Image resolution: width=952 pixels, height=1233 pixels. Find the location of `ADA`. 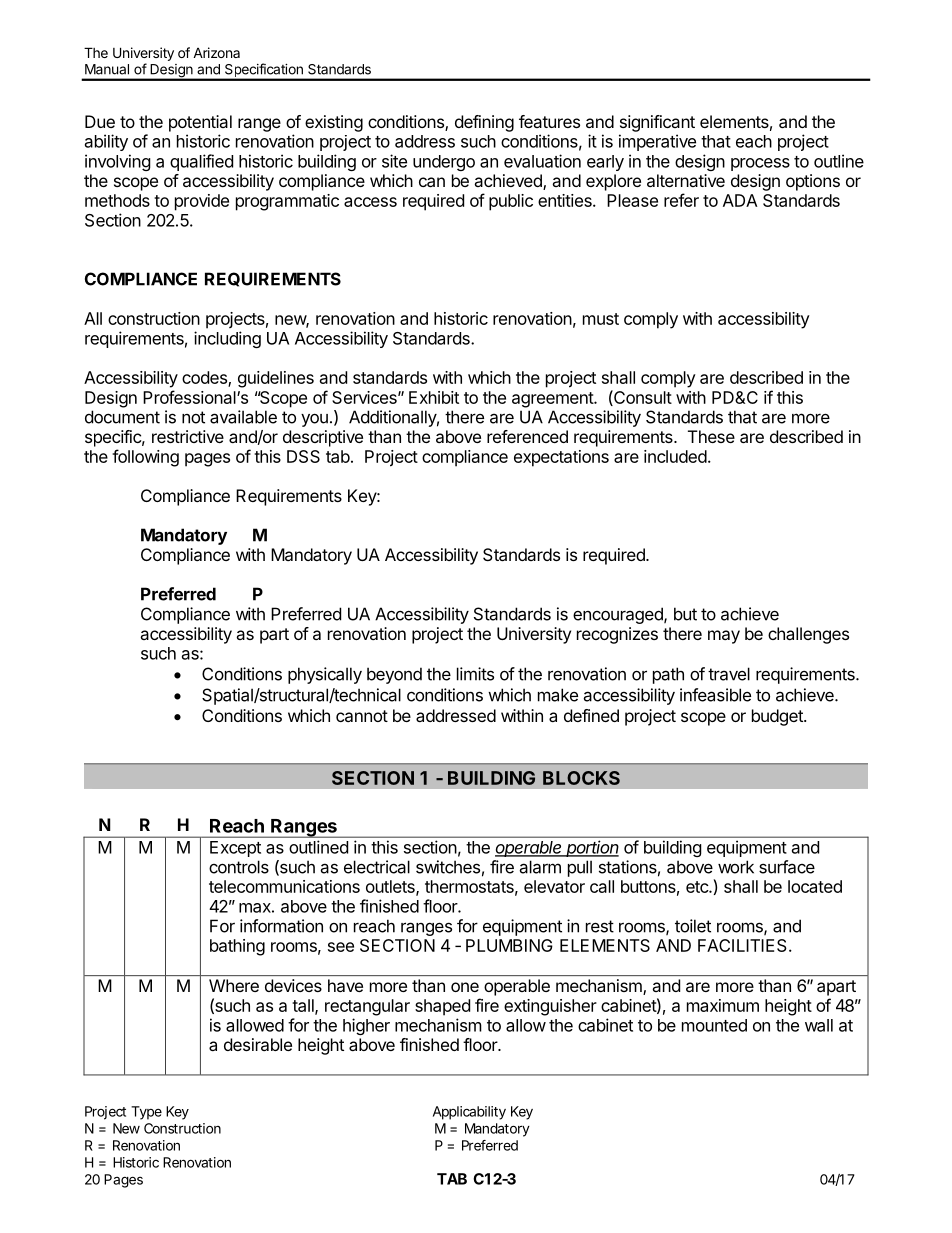

ADA is located at coordinates (740, 200).
